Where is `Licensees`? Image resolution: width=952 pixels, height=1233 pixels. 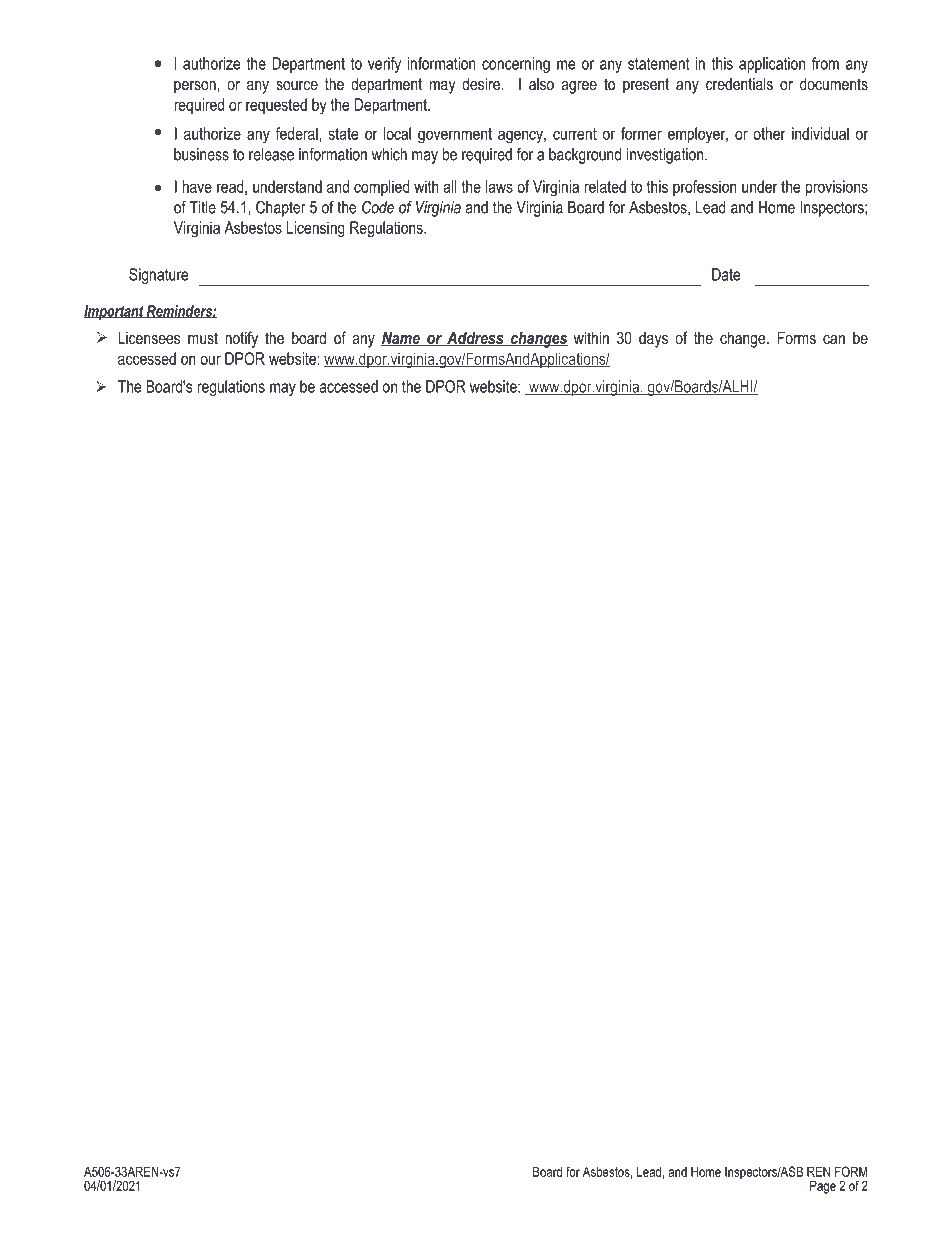 Licensees is located at coordinates (149, 337).
